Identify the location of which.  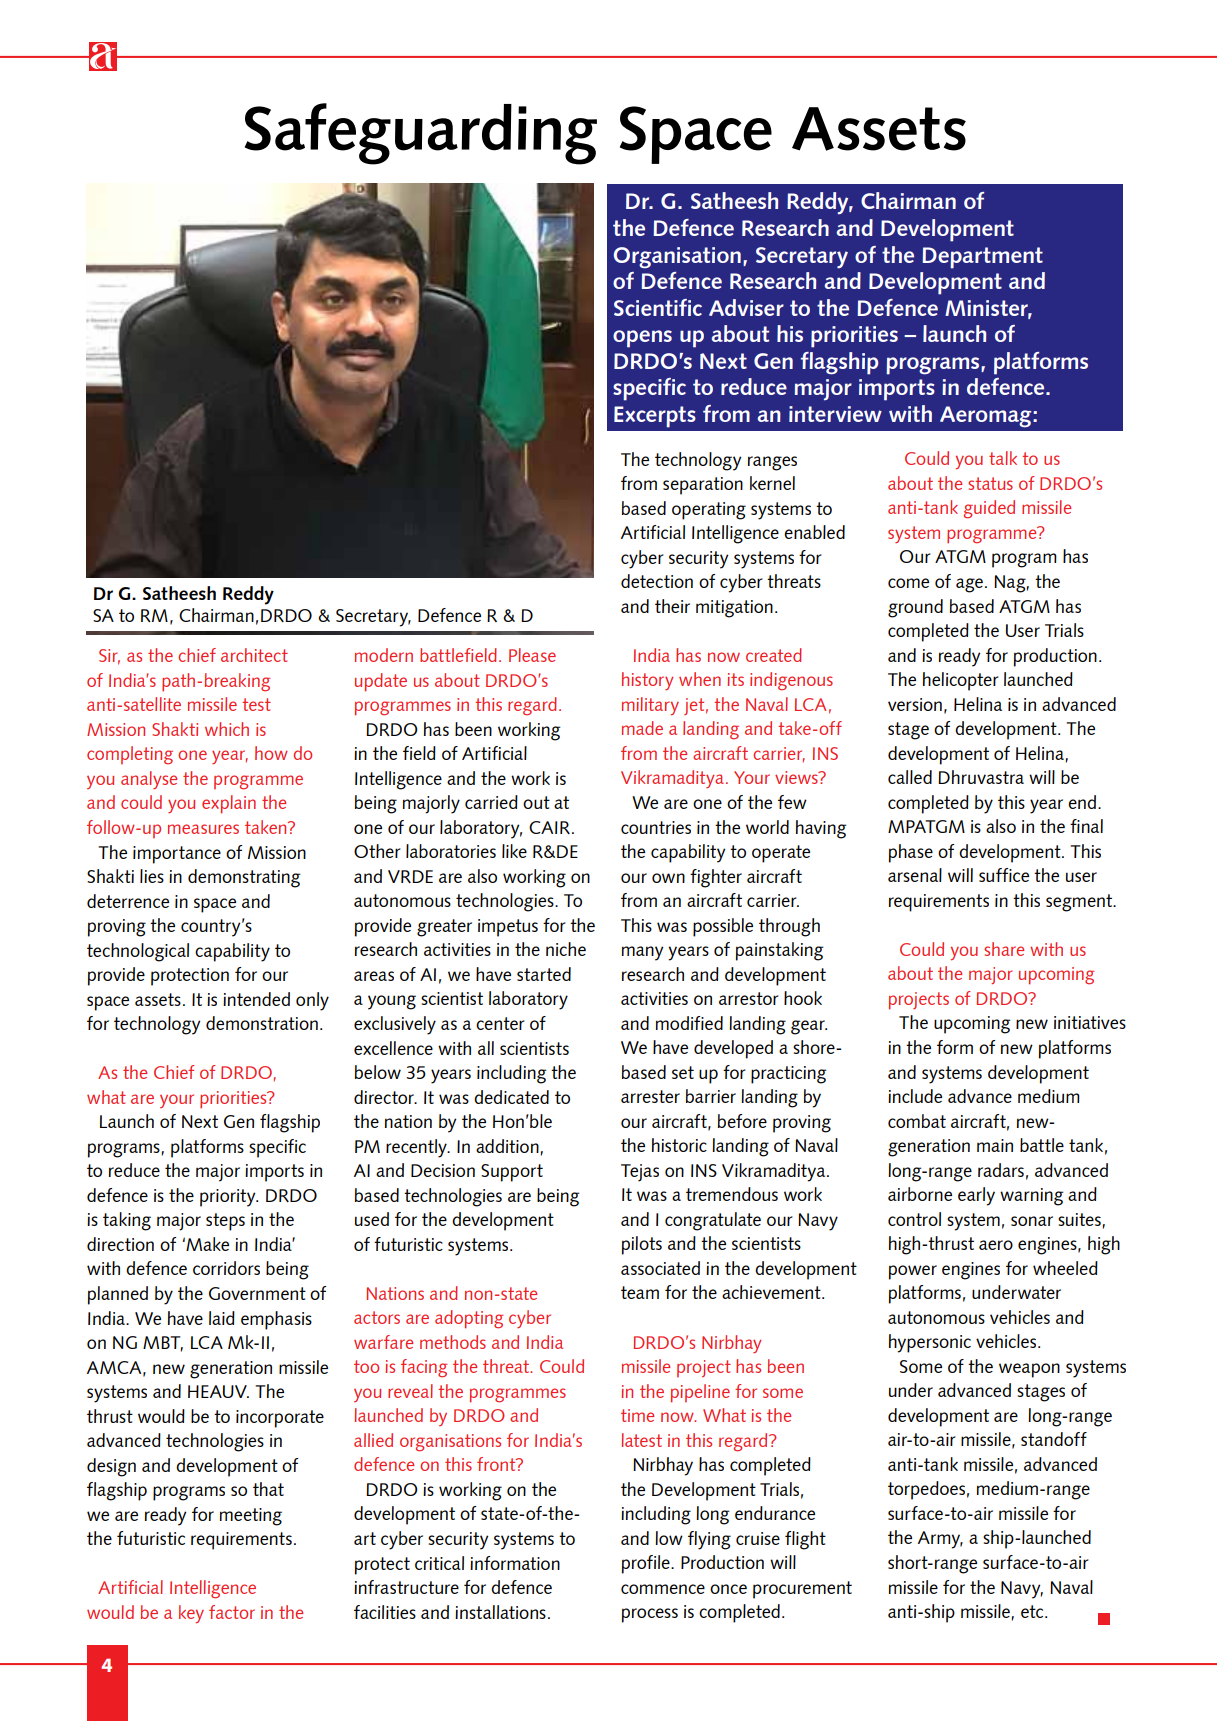
(227, 729).
